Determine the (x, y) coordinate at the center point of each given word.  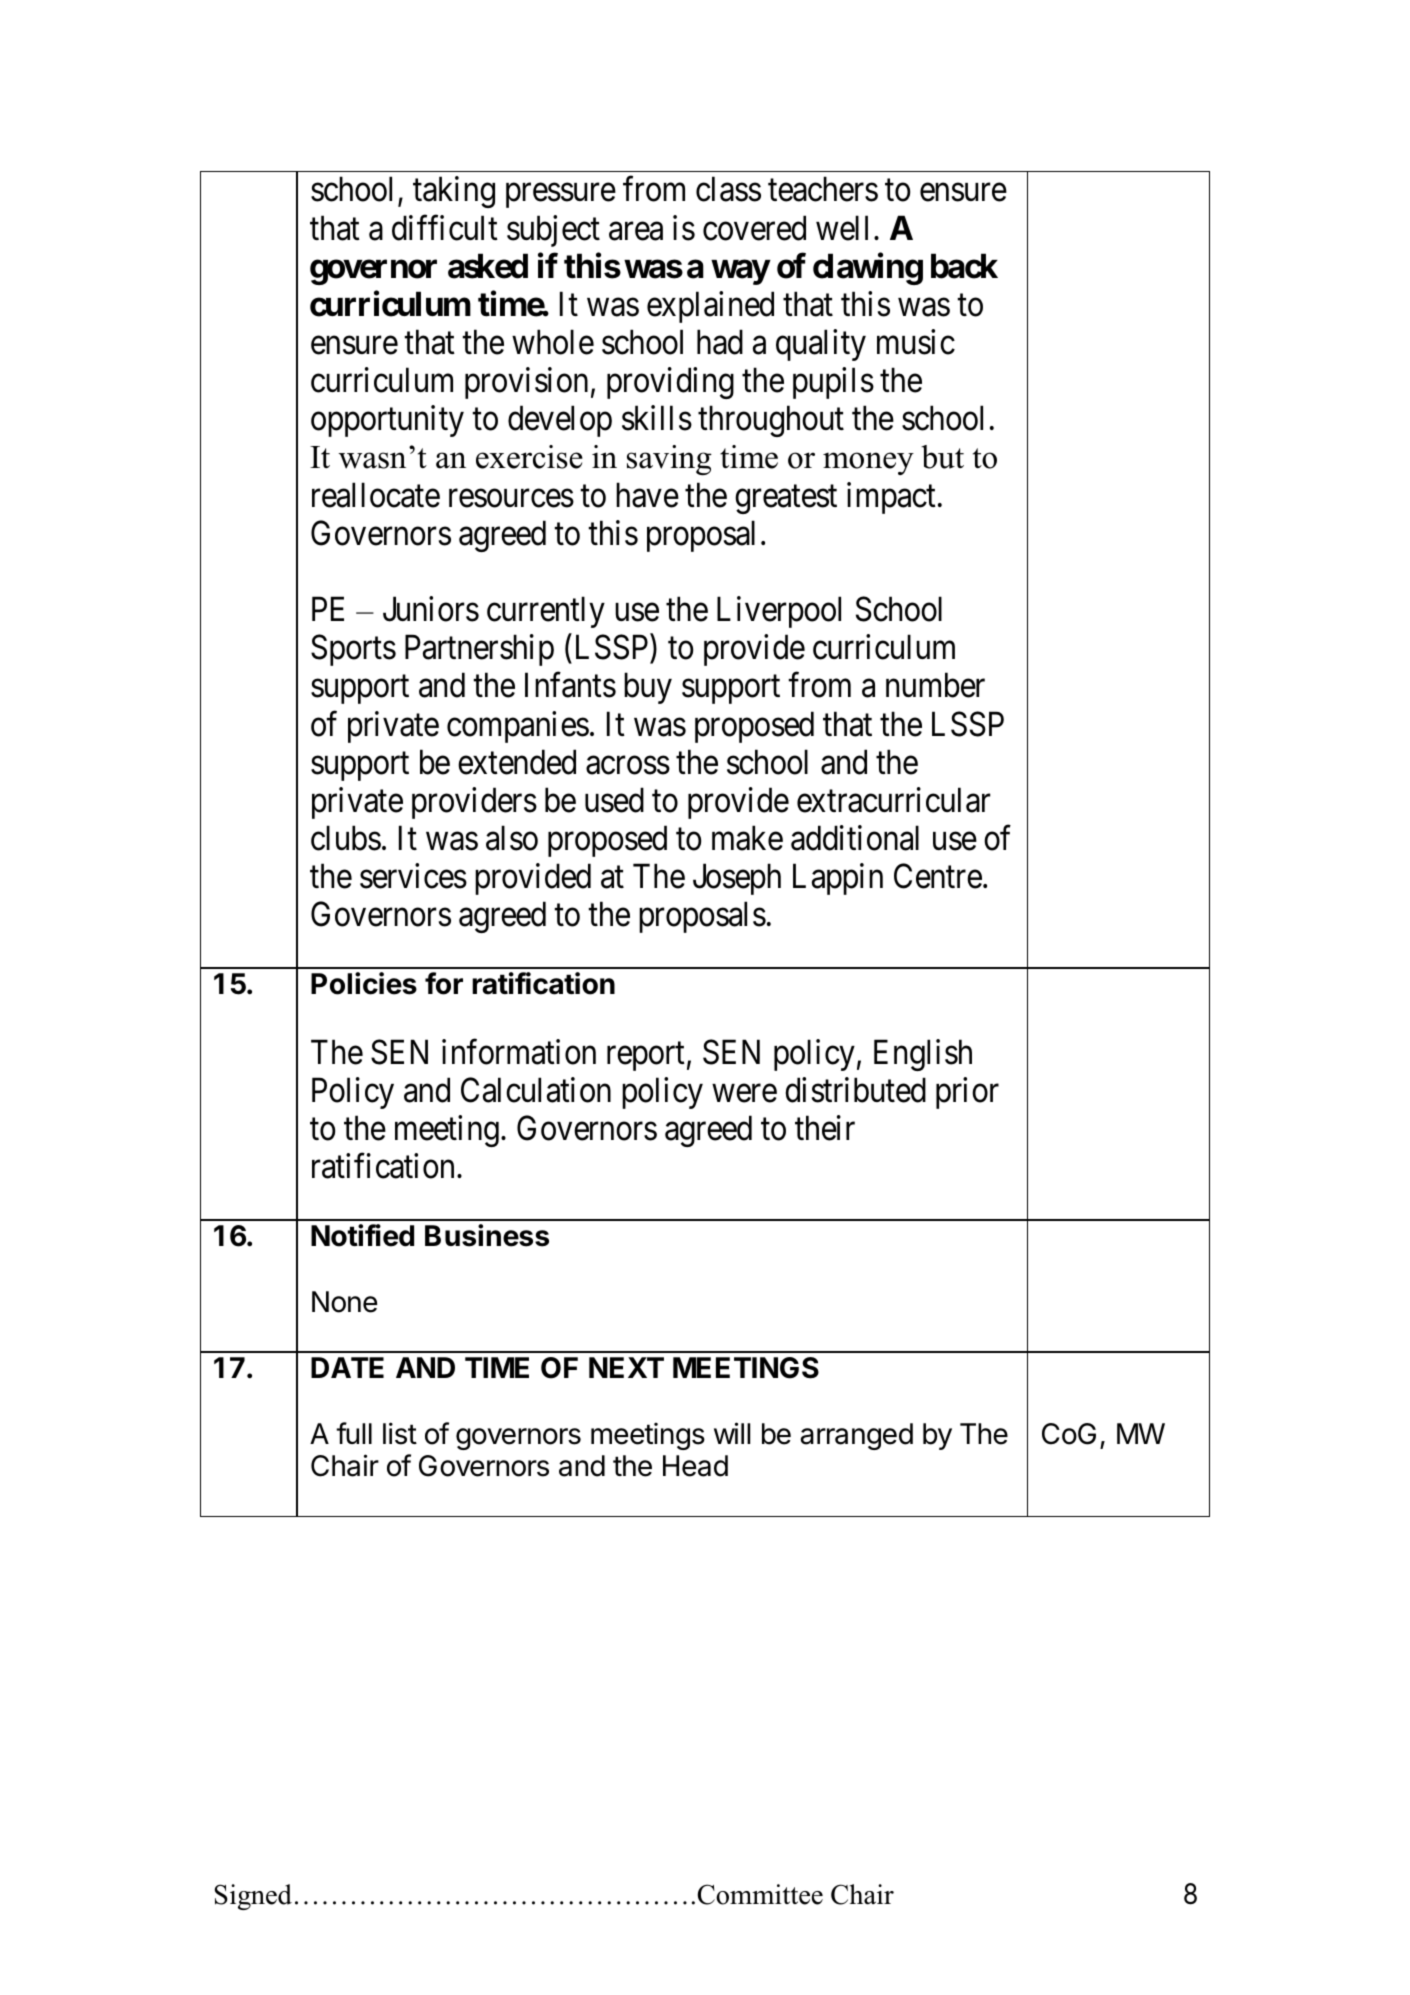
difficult (445, 228)
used (614, 800)
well (842, 228)
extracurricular (894, 800)
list (400, 1433)
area (636, 231)
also (512, 838)
